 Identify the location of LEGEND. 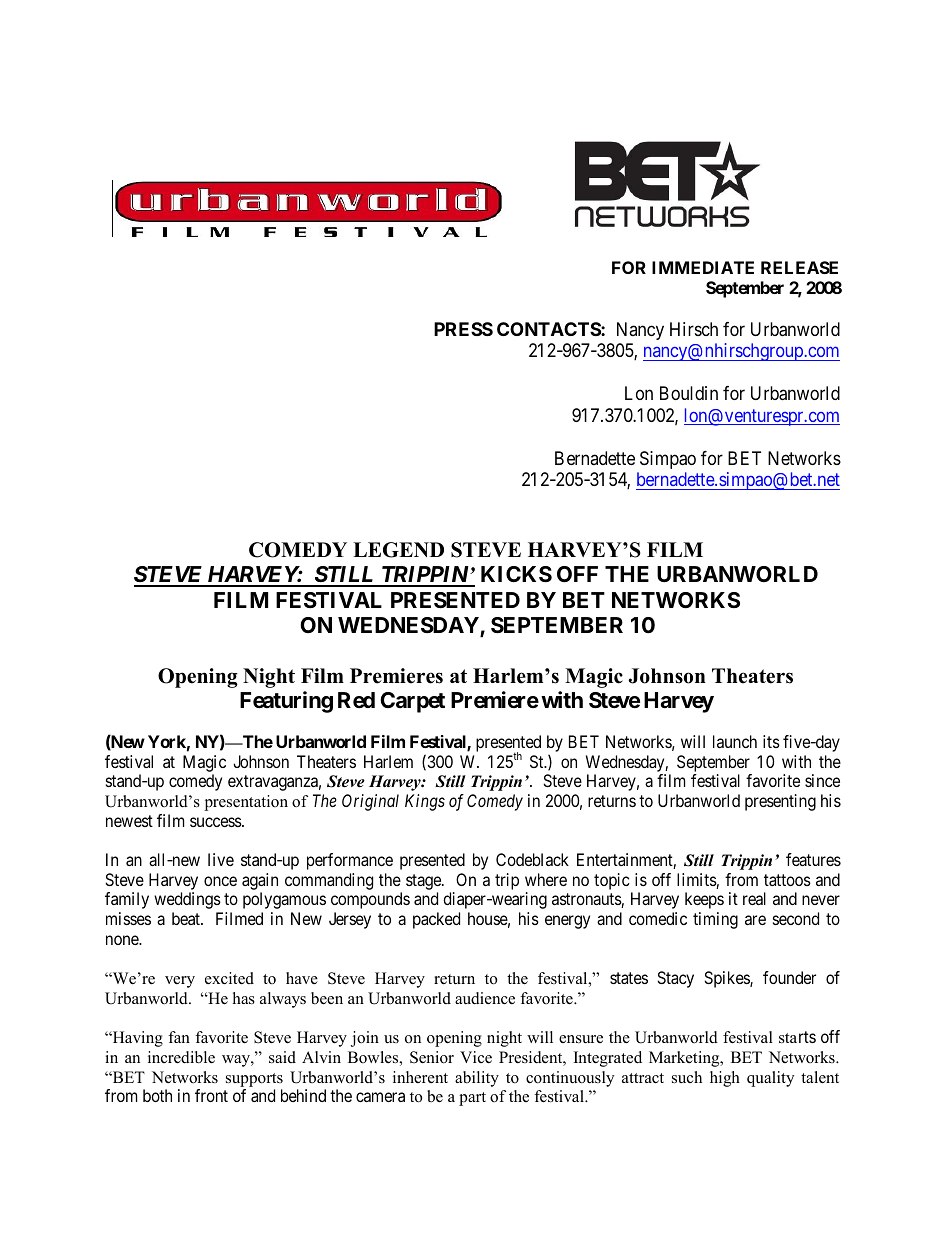
(398, 550).
